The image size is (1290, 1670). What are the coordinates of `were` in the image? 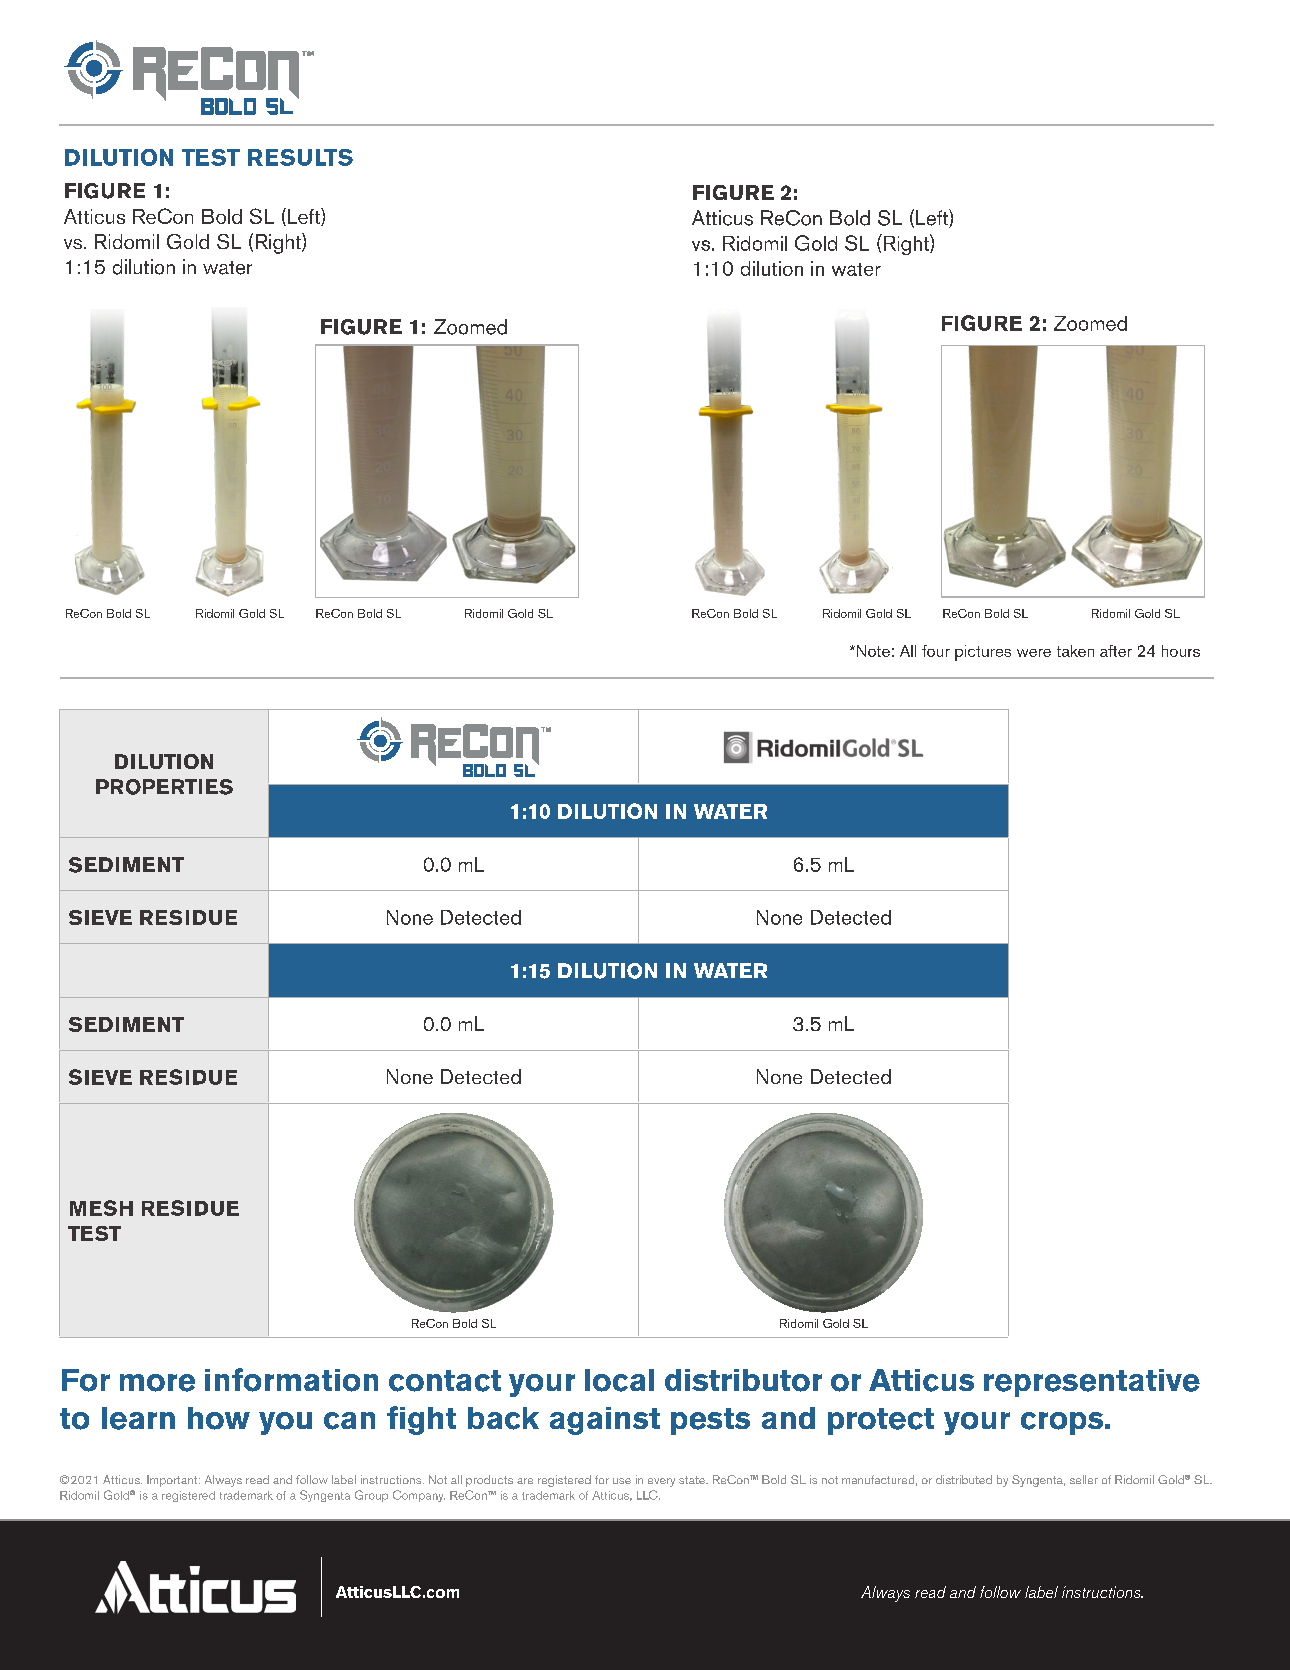 It's located at (1034, 653).
